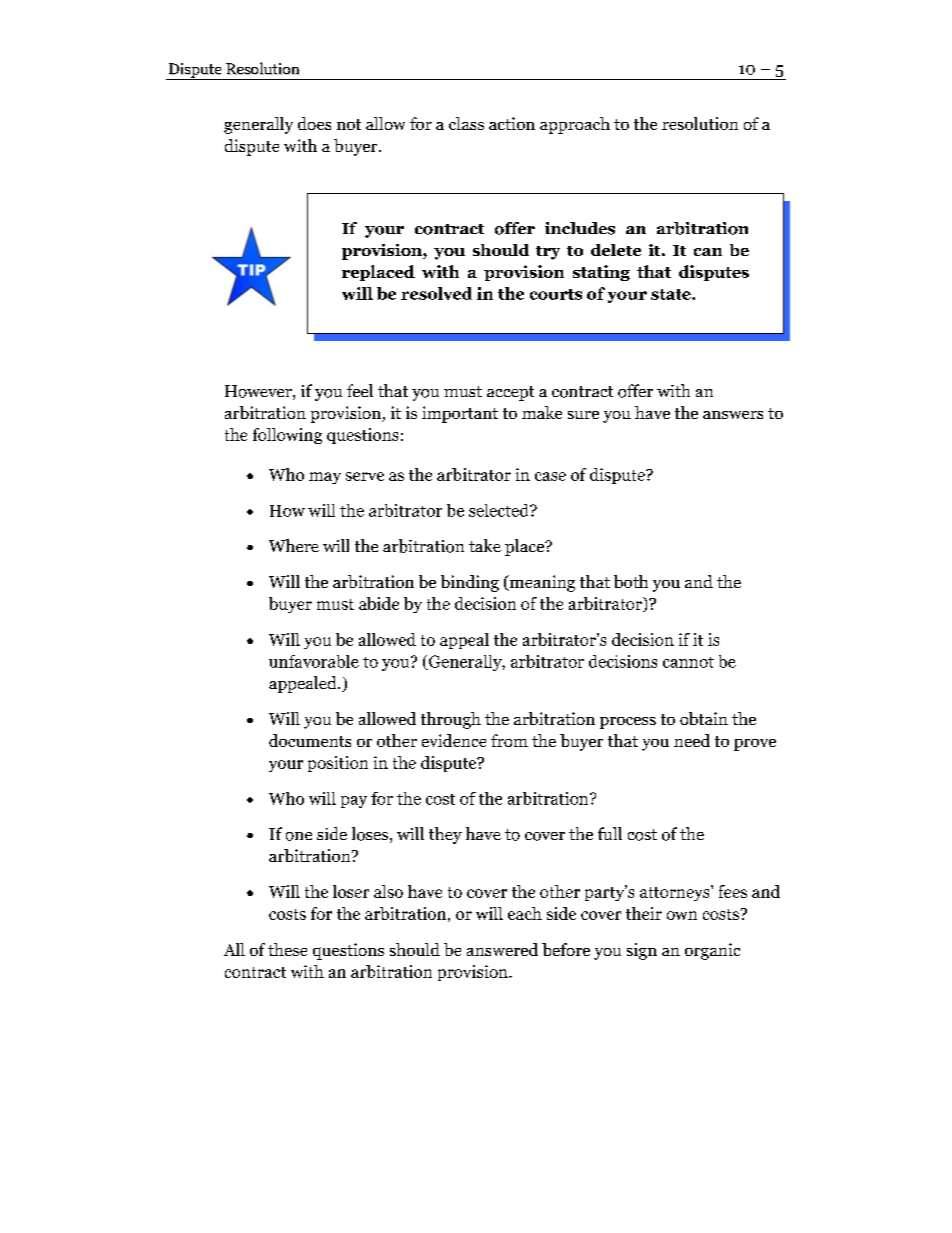 Image resolution: width=952 pixels, height=1233 pixels. What do you see at coordinates (510, 393) in the screenshot?
I see `accept` at bounding box center [510, 393].
